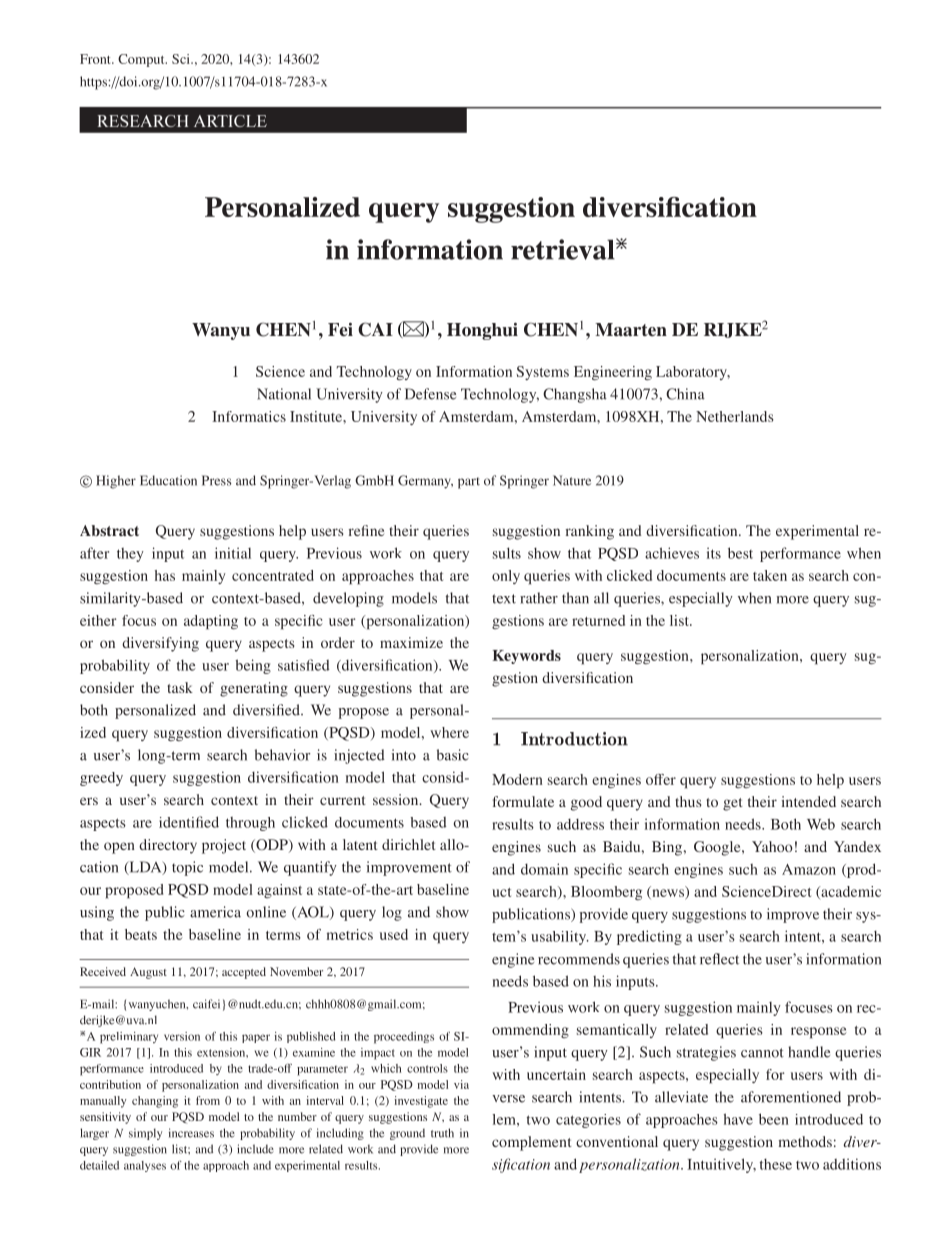  Describe the element at coordinates (142, 60) in the screenshot. I see `Comput` at that location.
